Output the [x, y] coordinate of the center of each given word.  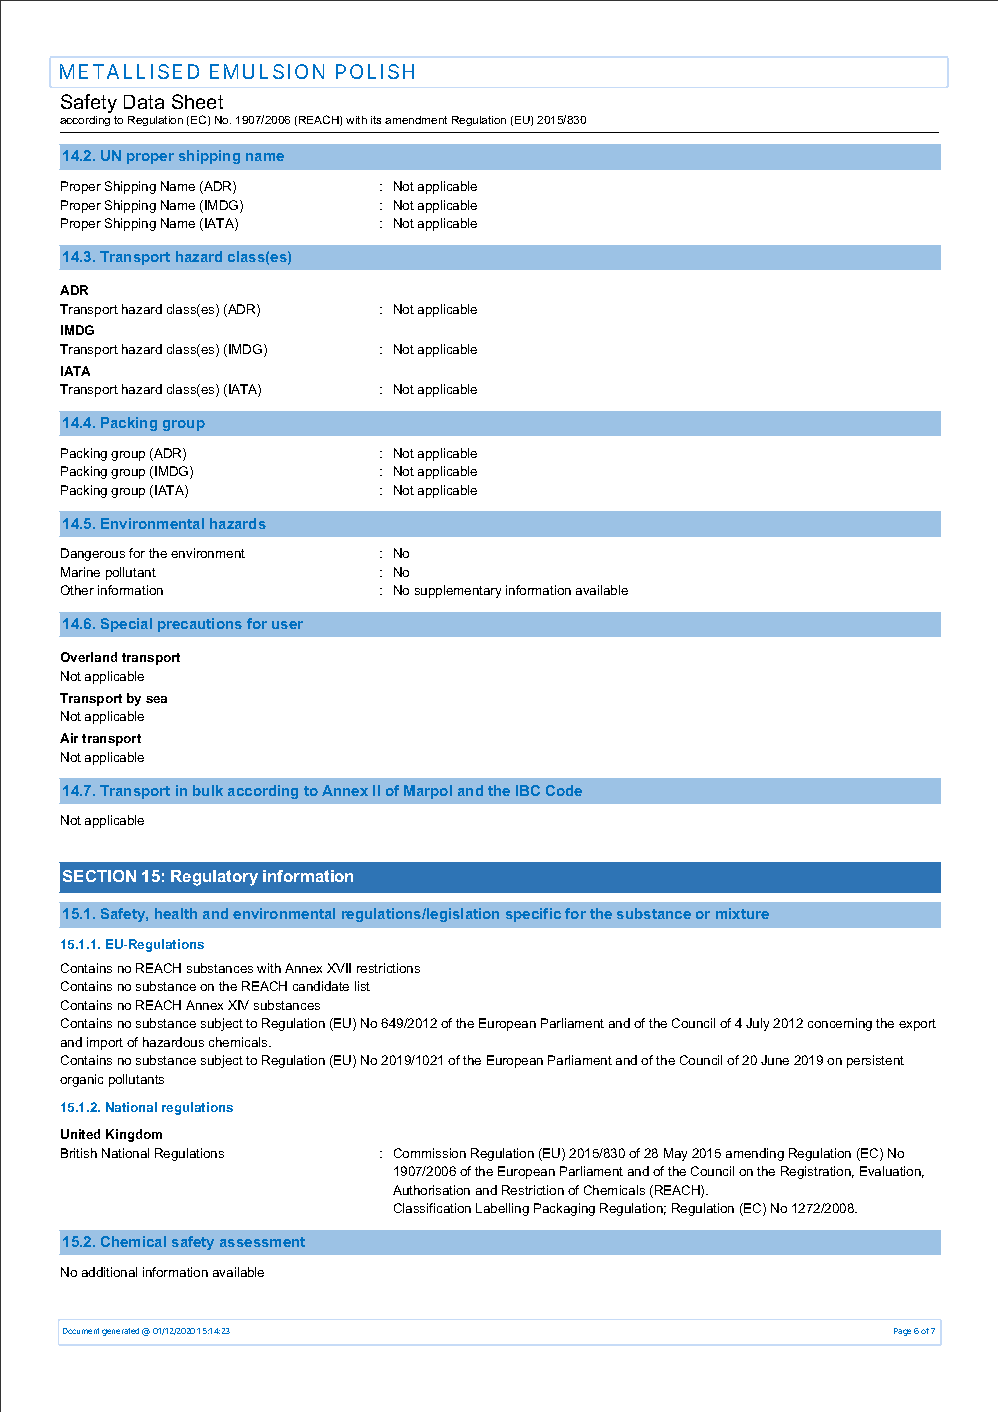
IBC [528, 790]
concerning [840, 1024]
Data [144, 102]
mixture [742, 913]
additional [109, 1272]
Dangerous [93, 554]
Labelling [502, 1209]
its [376, 120]
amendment [416, 120]
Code [564, 790]
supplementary [458, 591]
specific [533, 915]
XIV [238, 1005]
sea [156, 699]
